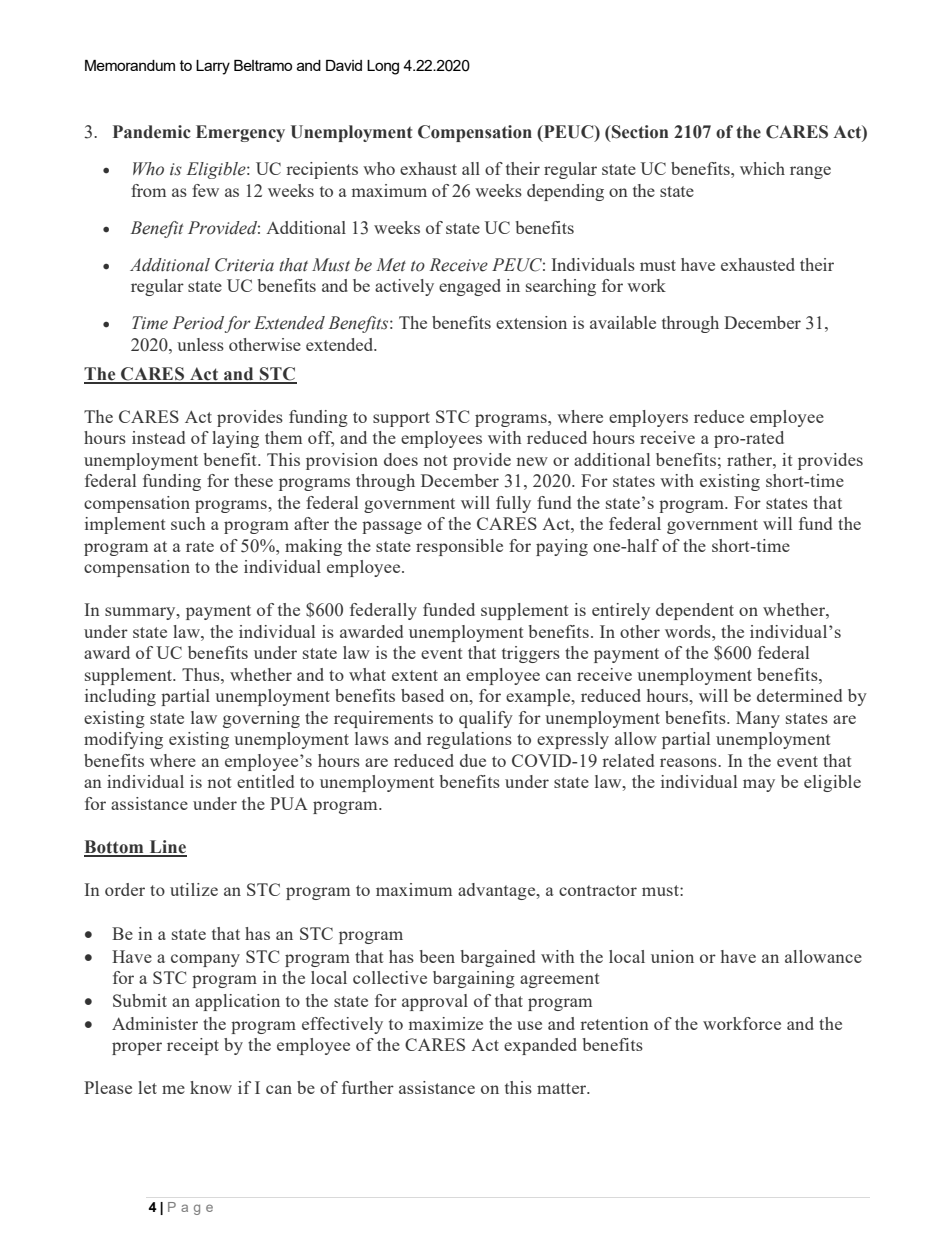 The height and width of the document is (1233, 952). Describe the element at coordinates (383, 67) in the document. I see `Long` at that location.
